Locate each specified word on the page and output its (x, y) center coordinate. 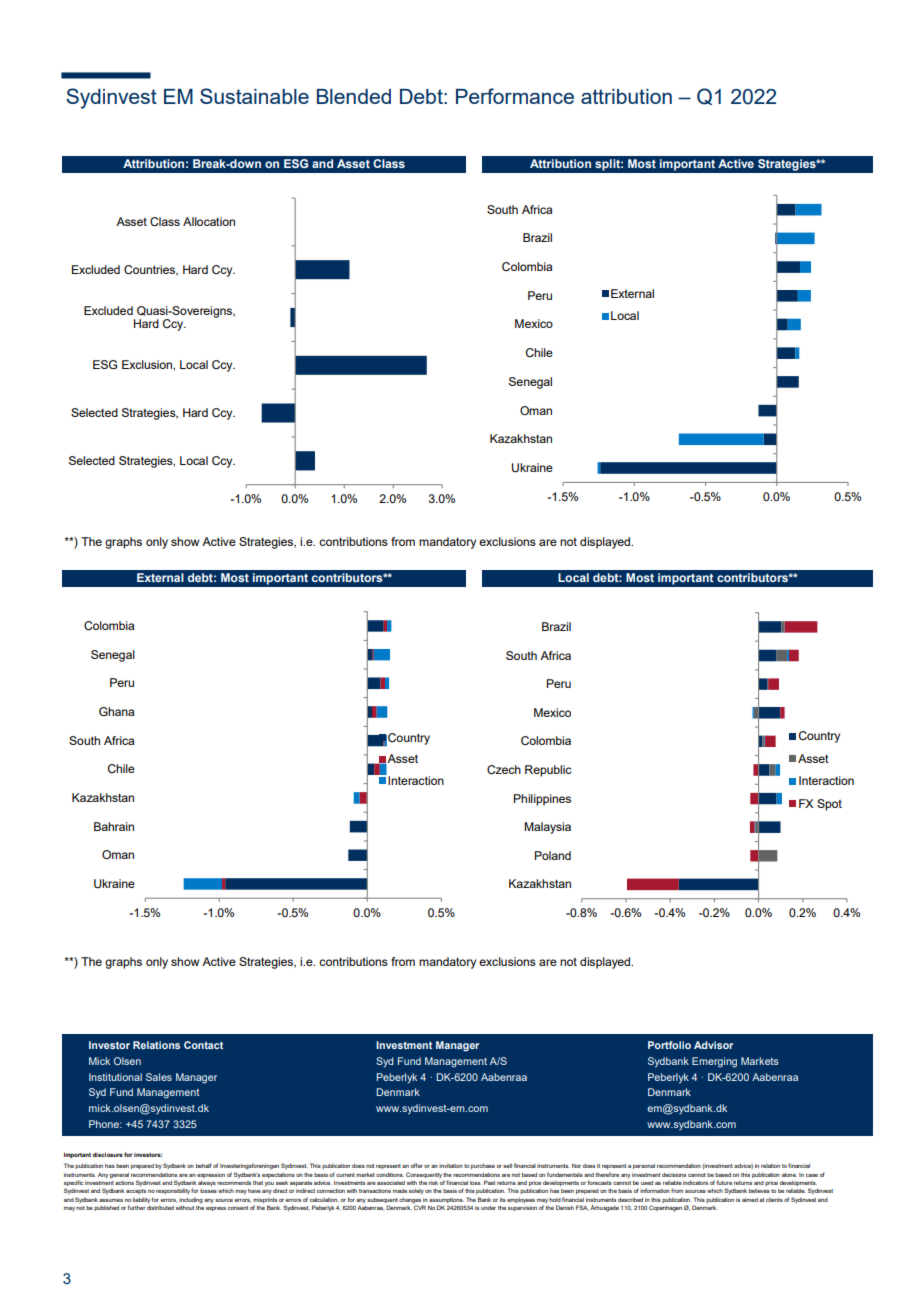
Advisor (713, 1045)
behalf (204, 1165)
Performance (515, 96)
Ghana (116, 711)
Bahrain (114, 826)
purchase (483, 1166)
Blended (354, 96)
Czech (504, 770)
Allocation (209, 221)
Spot (829, 805)
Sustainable (254, 96)
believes (759, 1191)
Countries (151, 270)
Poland (553, 855)
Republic (548, 771)
